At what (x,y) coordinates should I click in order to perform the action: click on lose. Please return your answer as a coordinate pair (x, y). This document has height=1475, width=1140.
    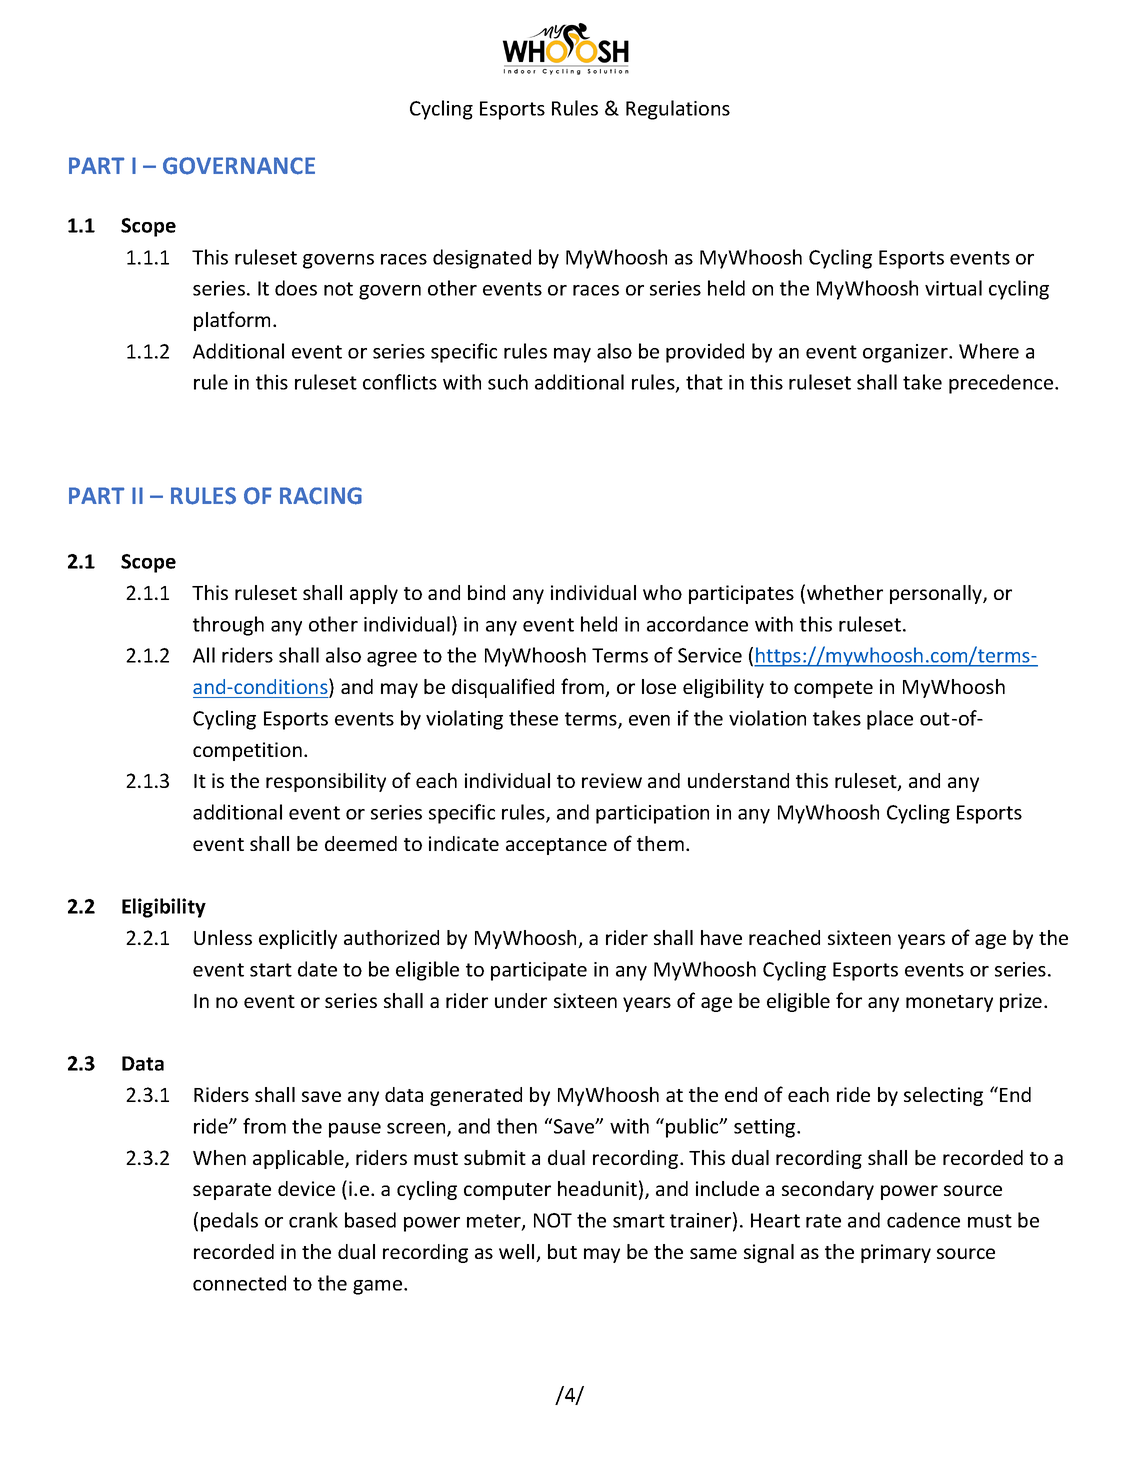
    Looking at the image, I should click on (659, 686).
